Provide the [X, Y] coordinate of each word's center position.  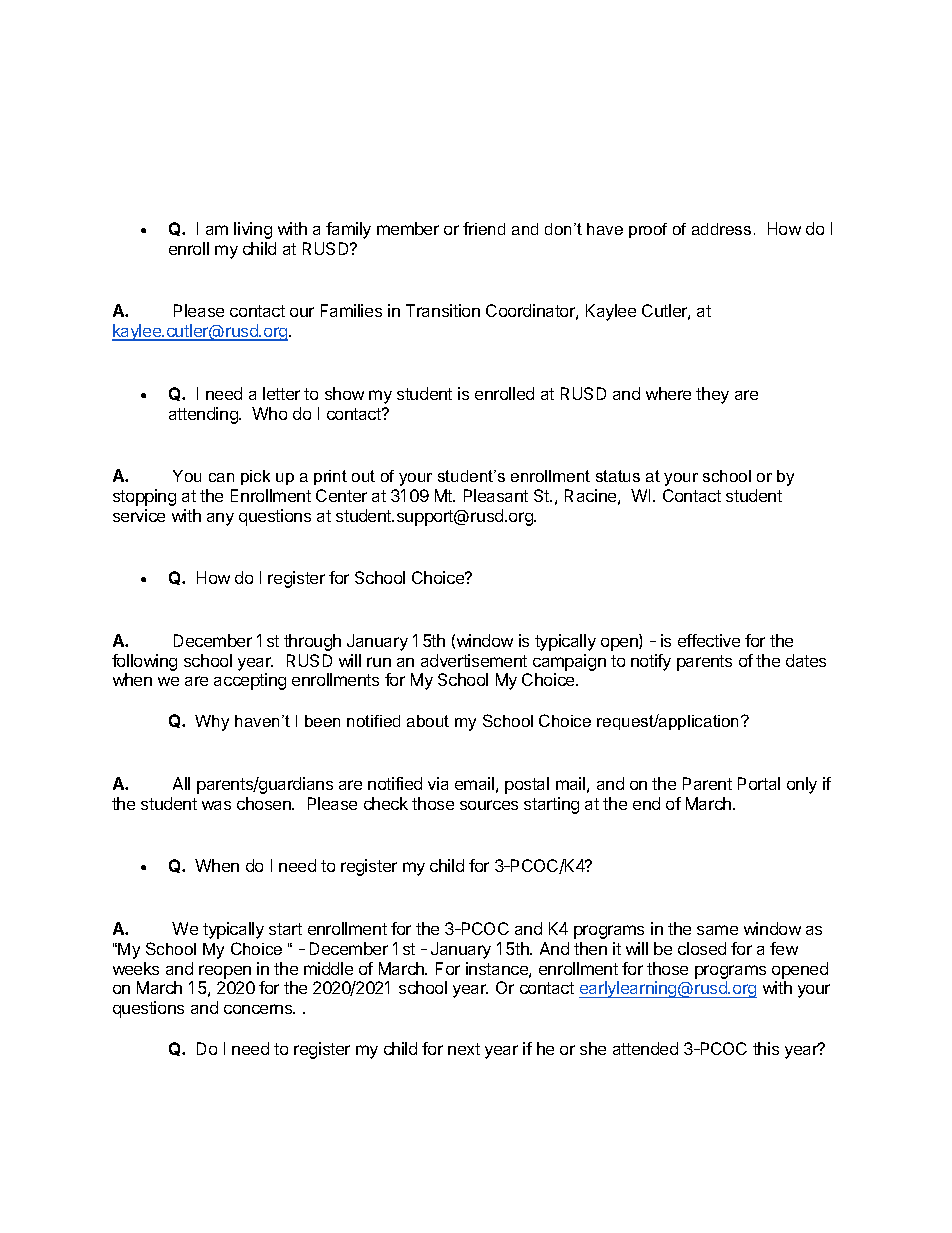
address [721, 229]
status [618, 476]
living [253, 230]
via [438, 783]
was [216, 805]
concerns [259, 1009]
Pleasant [496, 495]
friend [484, 228]
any [220, 519]
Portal [759, 783]
